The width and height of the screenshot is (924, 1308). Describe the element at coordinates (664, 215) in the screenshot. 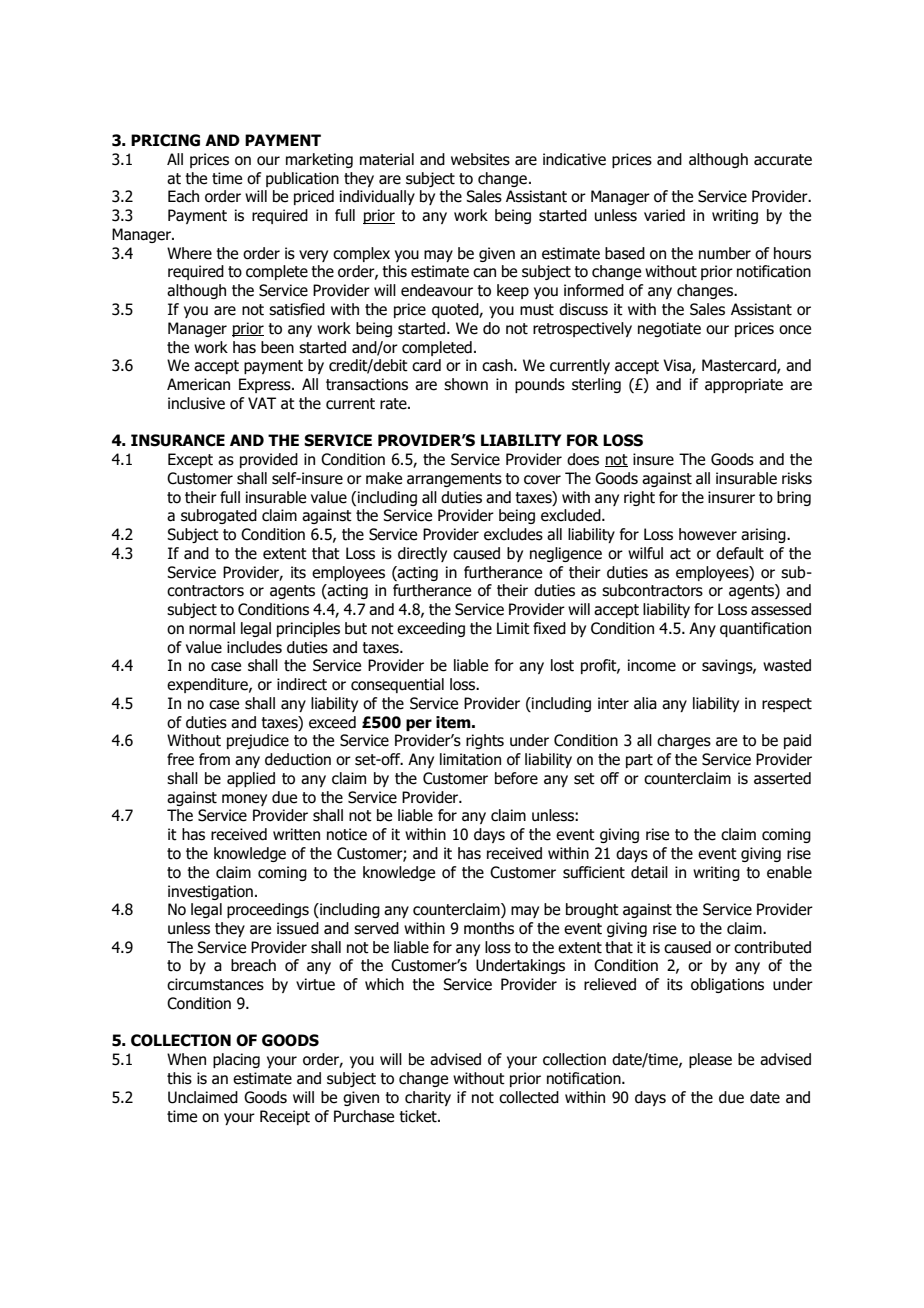

I see `varied` at that location.
